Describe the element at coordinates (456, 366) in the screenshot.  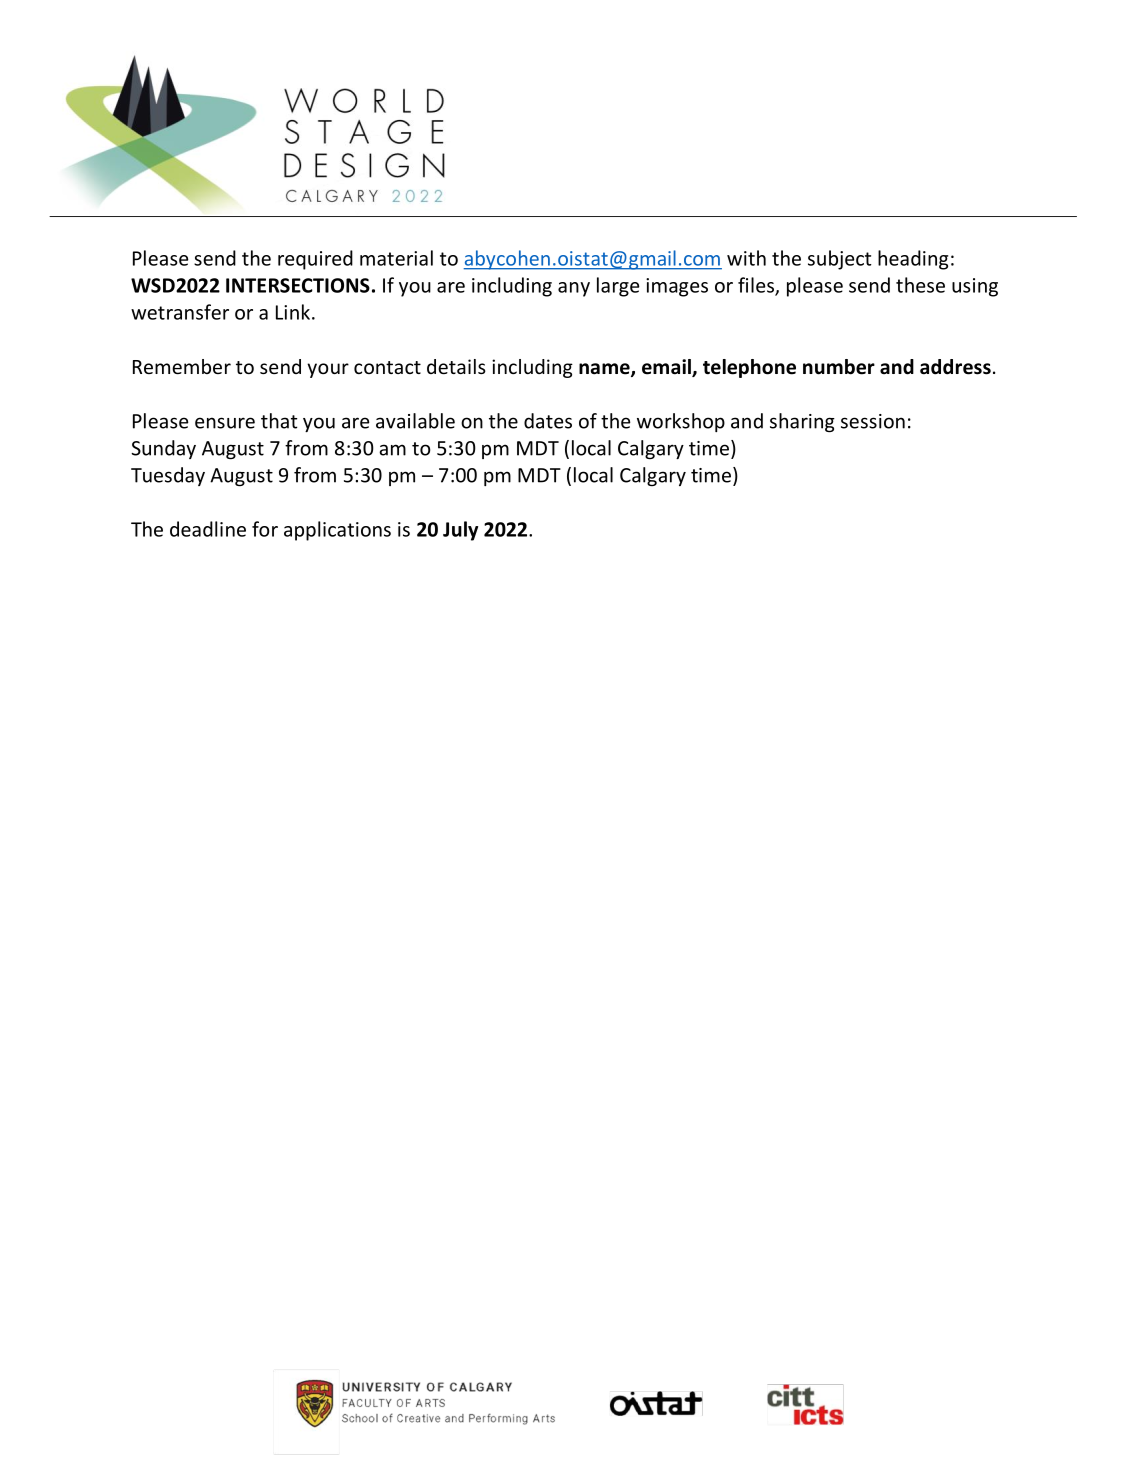
I see `details` at that location.
